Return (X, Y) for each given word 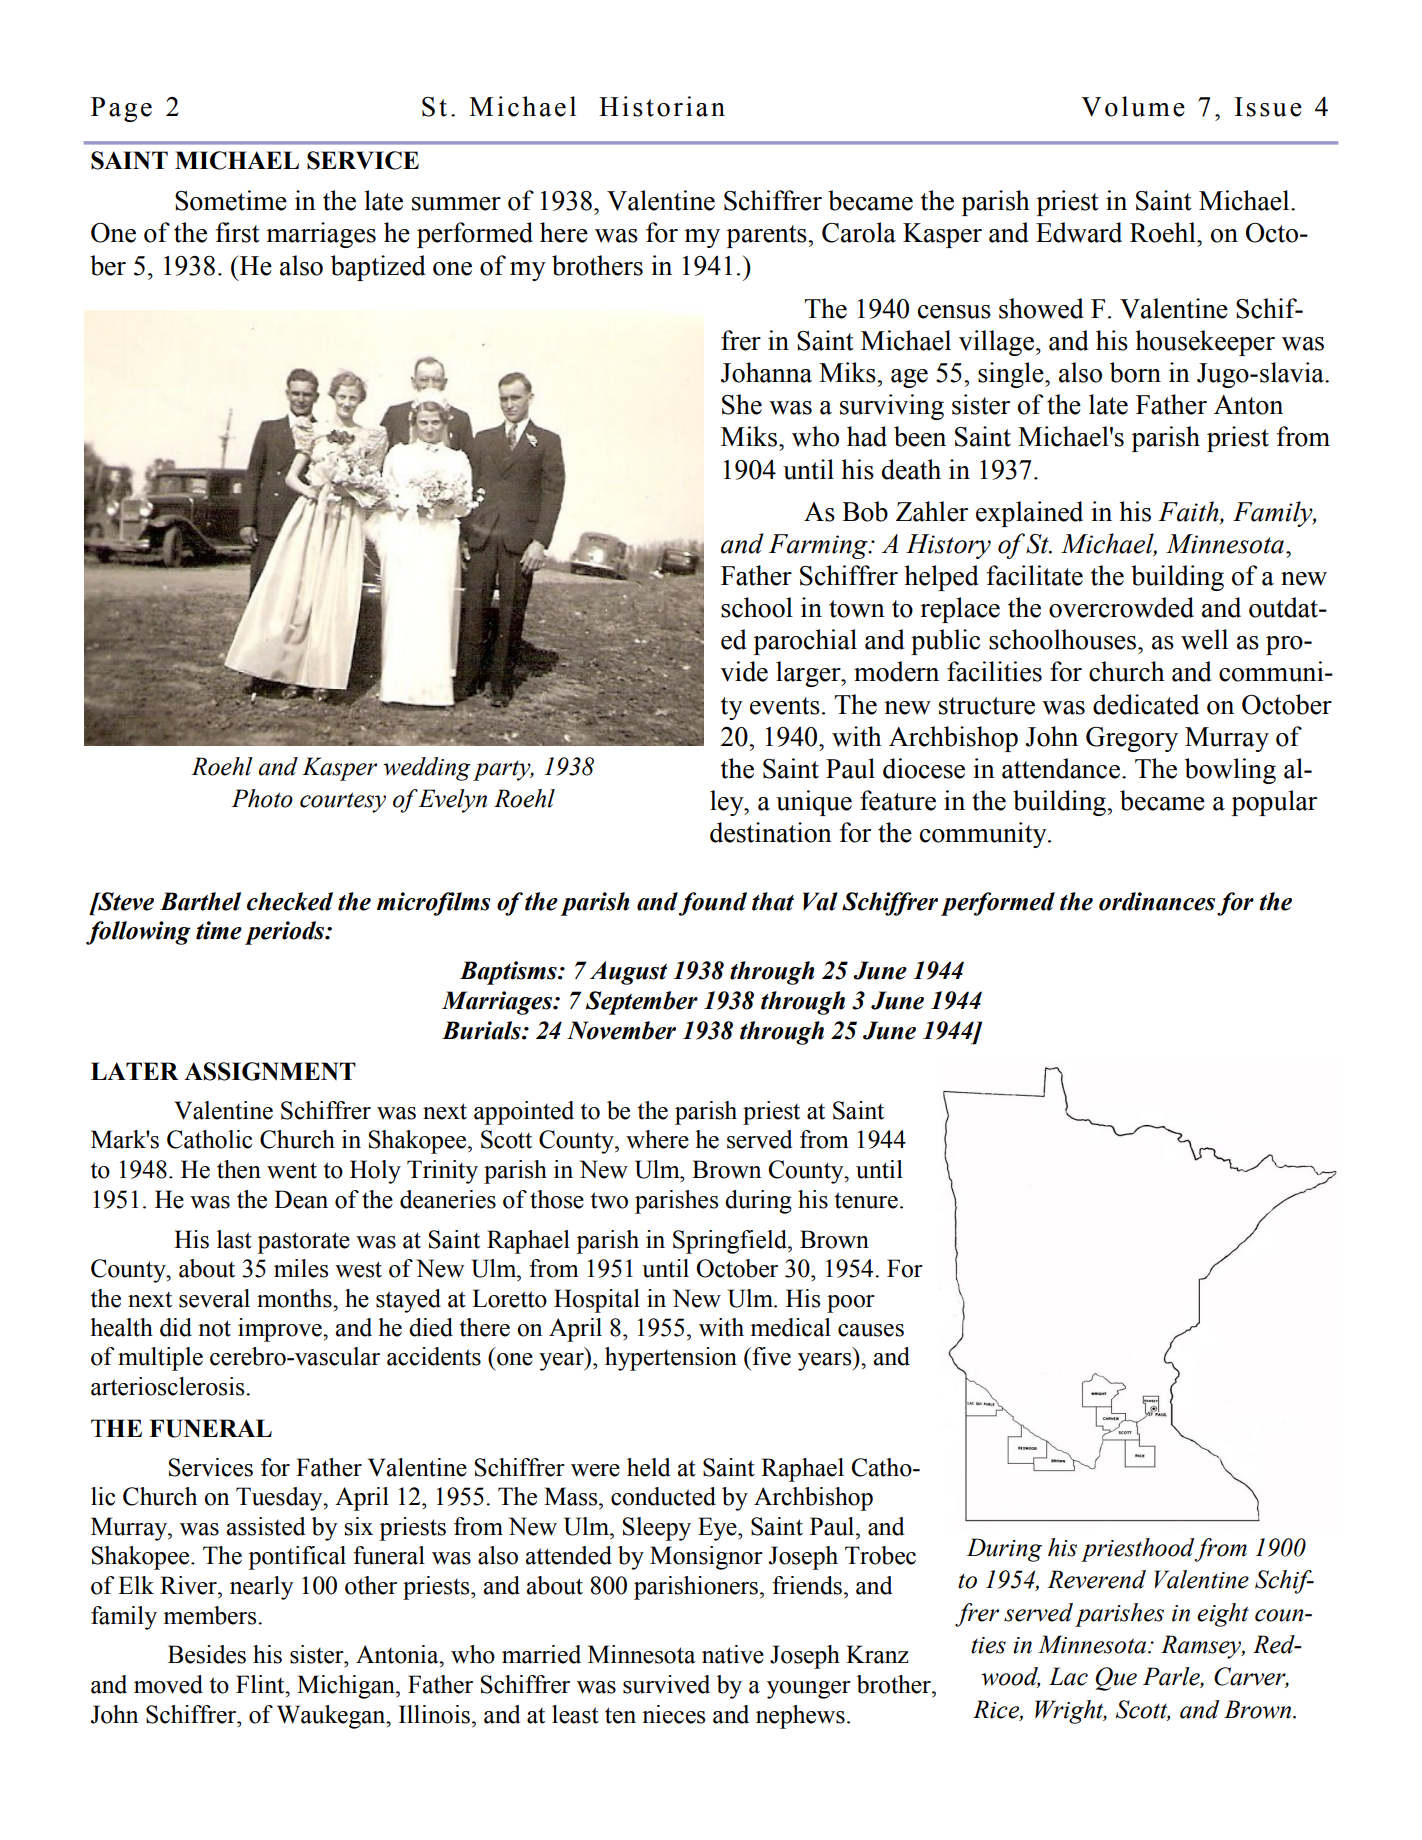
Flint (261, 1684)
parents (768, 236)
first (237, 232)
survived (666, 1684)
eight (1223, 1615)
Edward (1079, 232)
